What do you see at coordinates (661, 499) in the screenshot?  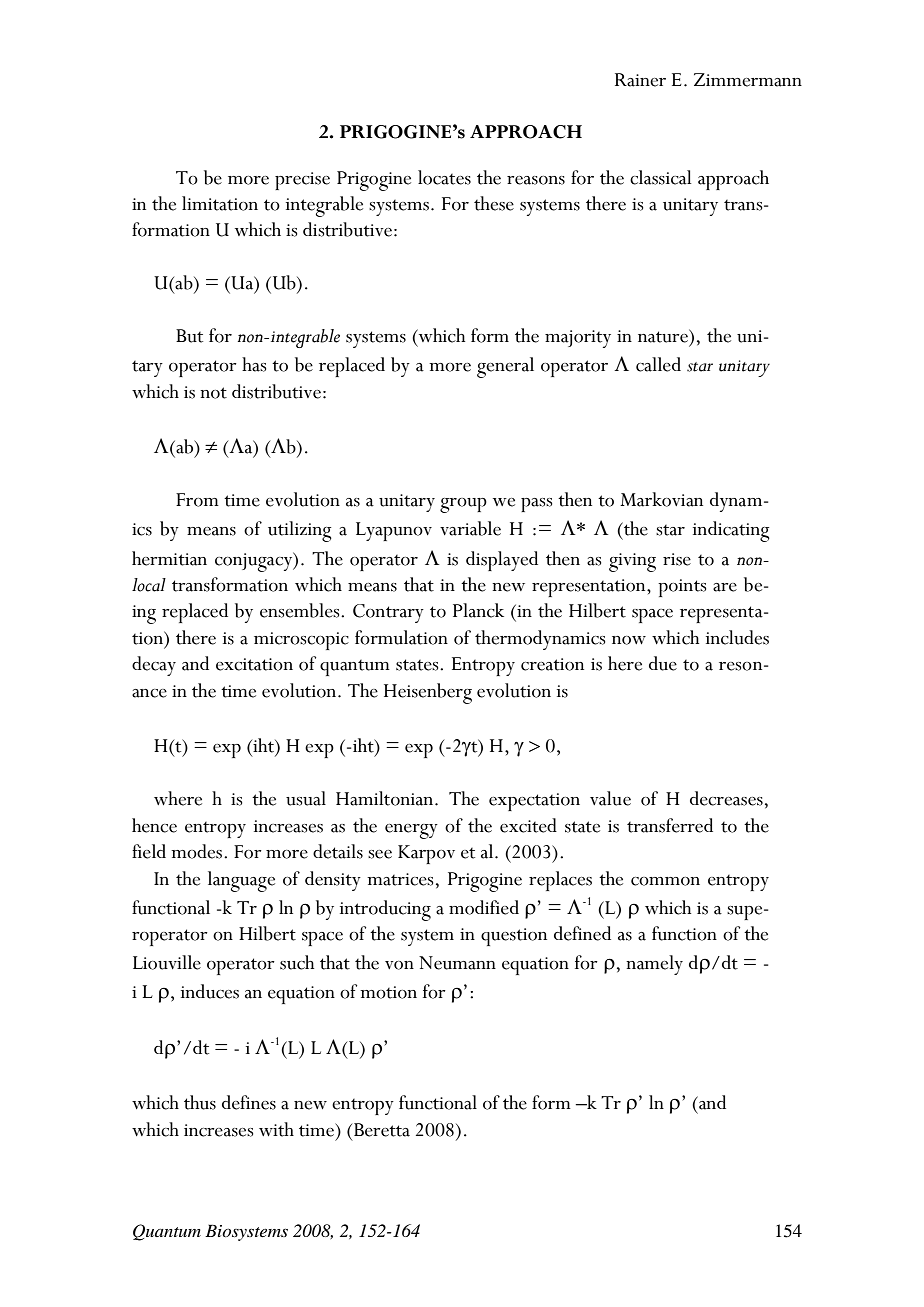 I see `Markovian` at bounding box center [661, 499].
